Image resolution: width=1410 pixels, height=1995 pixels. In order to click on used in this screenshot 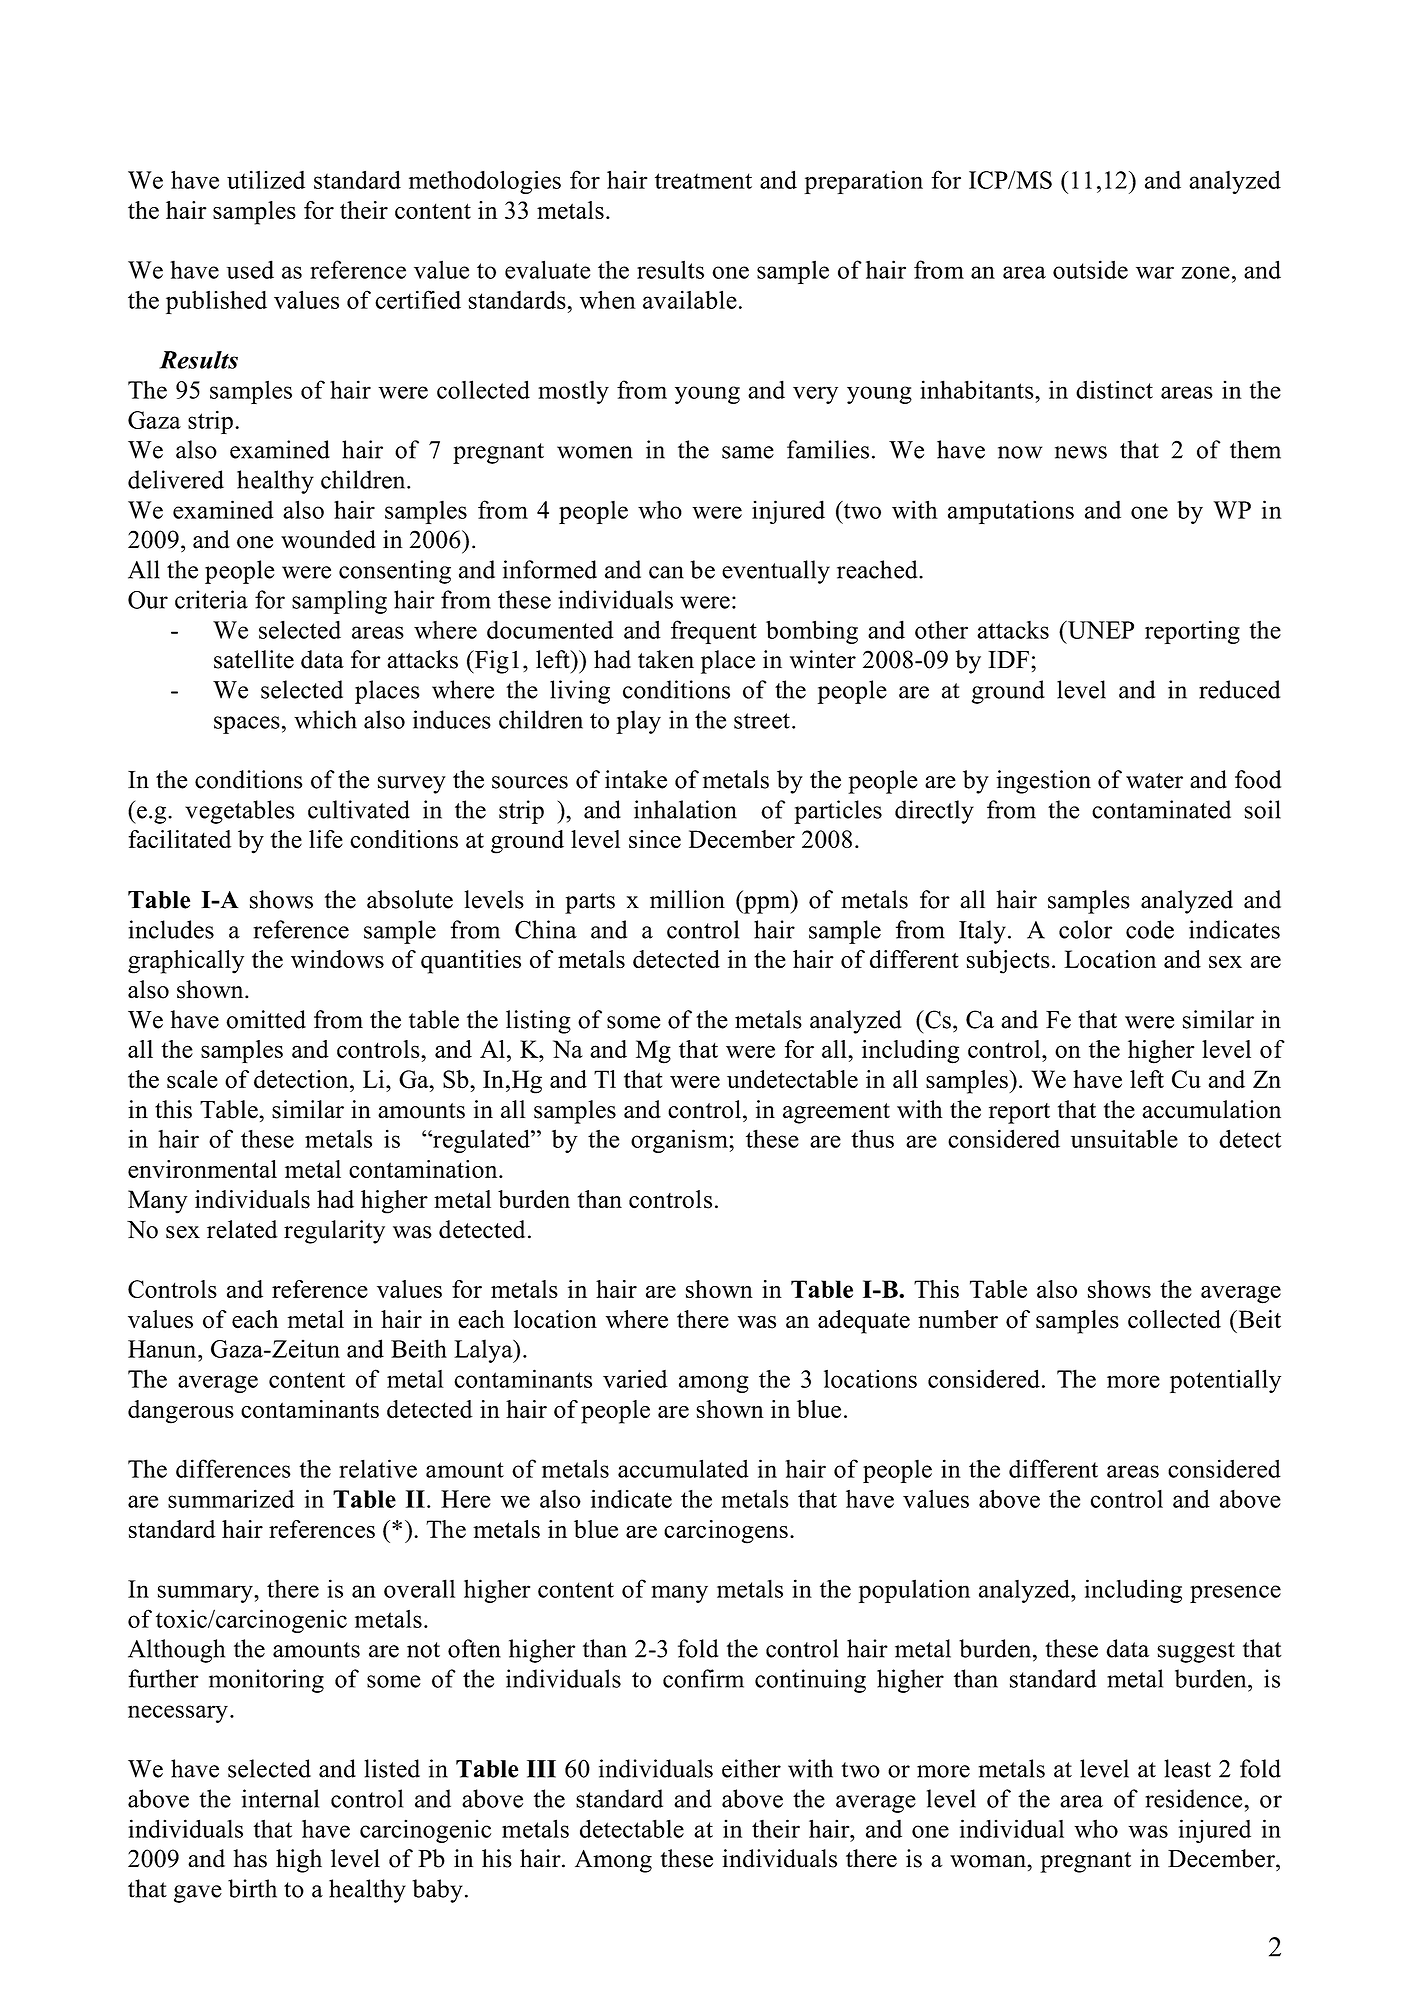, I will do `click(250, 269)`.
